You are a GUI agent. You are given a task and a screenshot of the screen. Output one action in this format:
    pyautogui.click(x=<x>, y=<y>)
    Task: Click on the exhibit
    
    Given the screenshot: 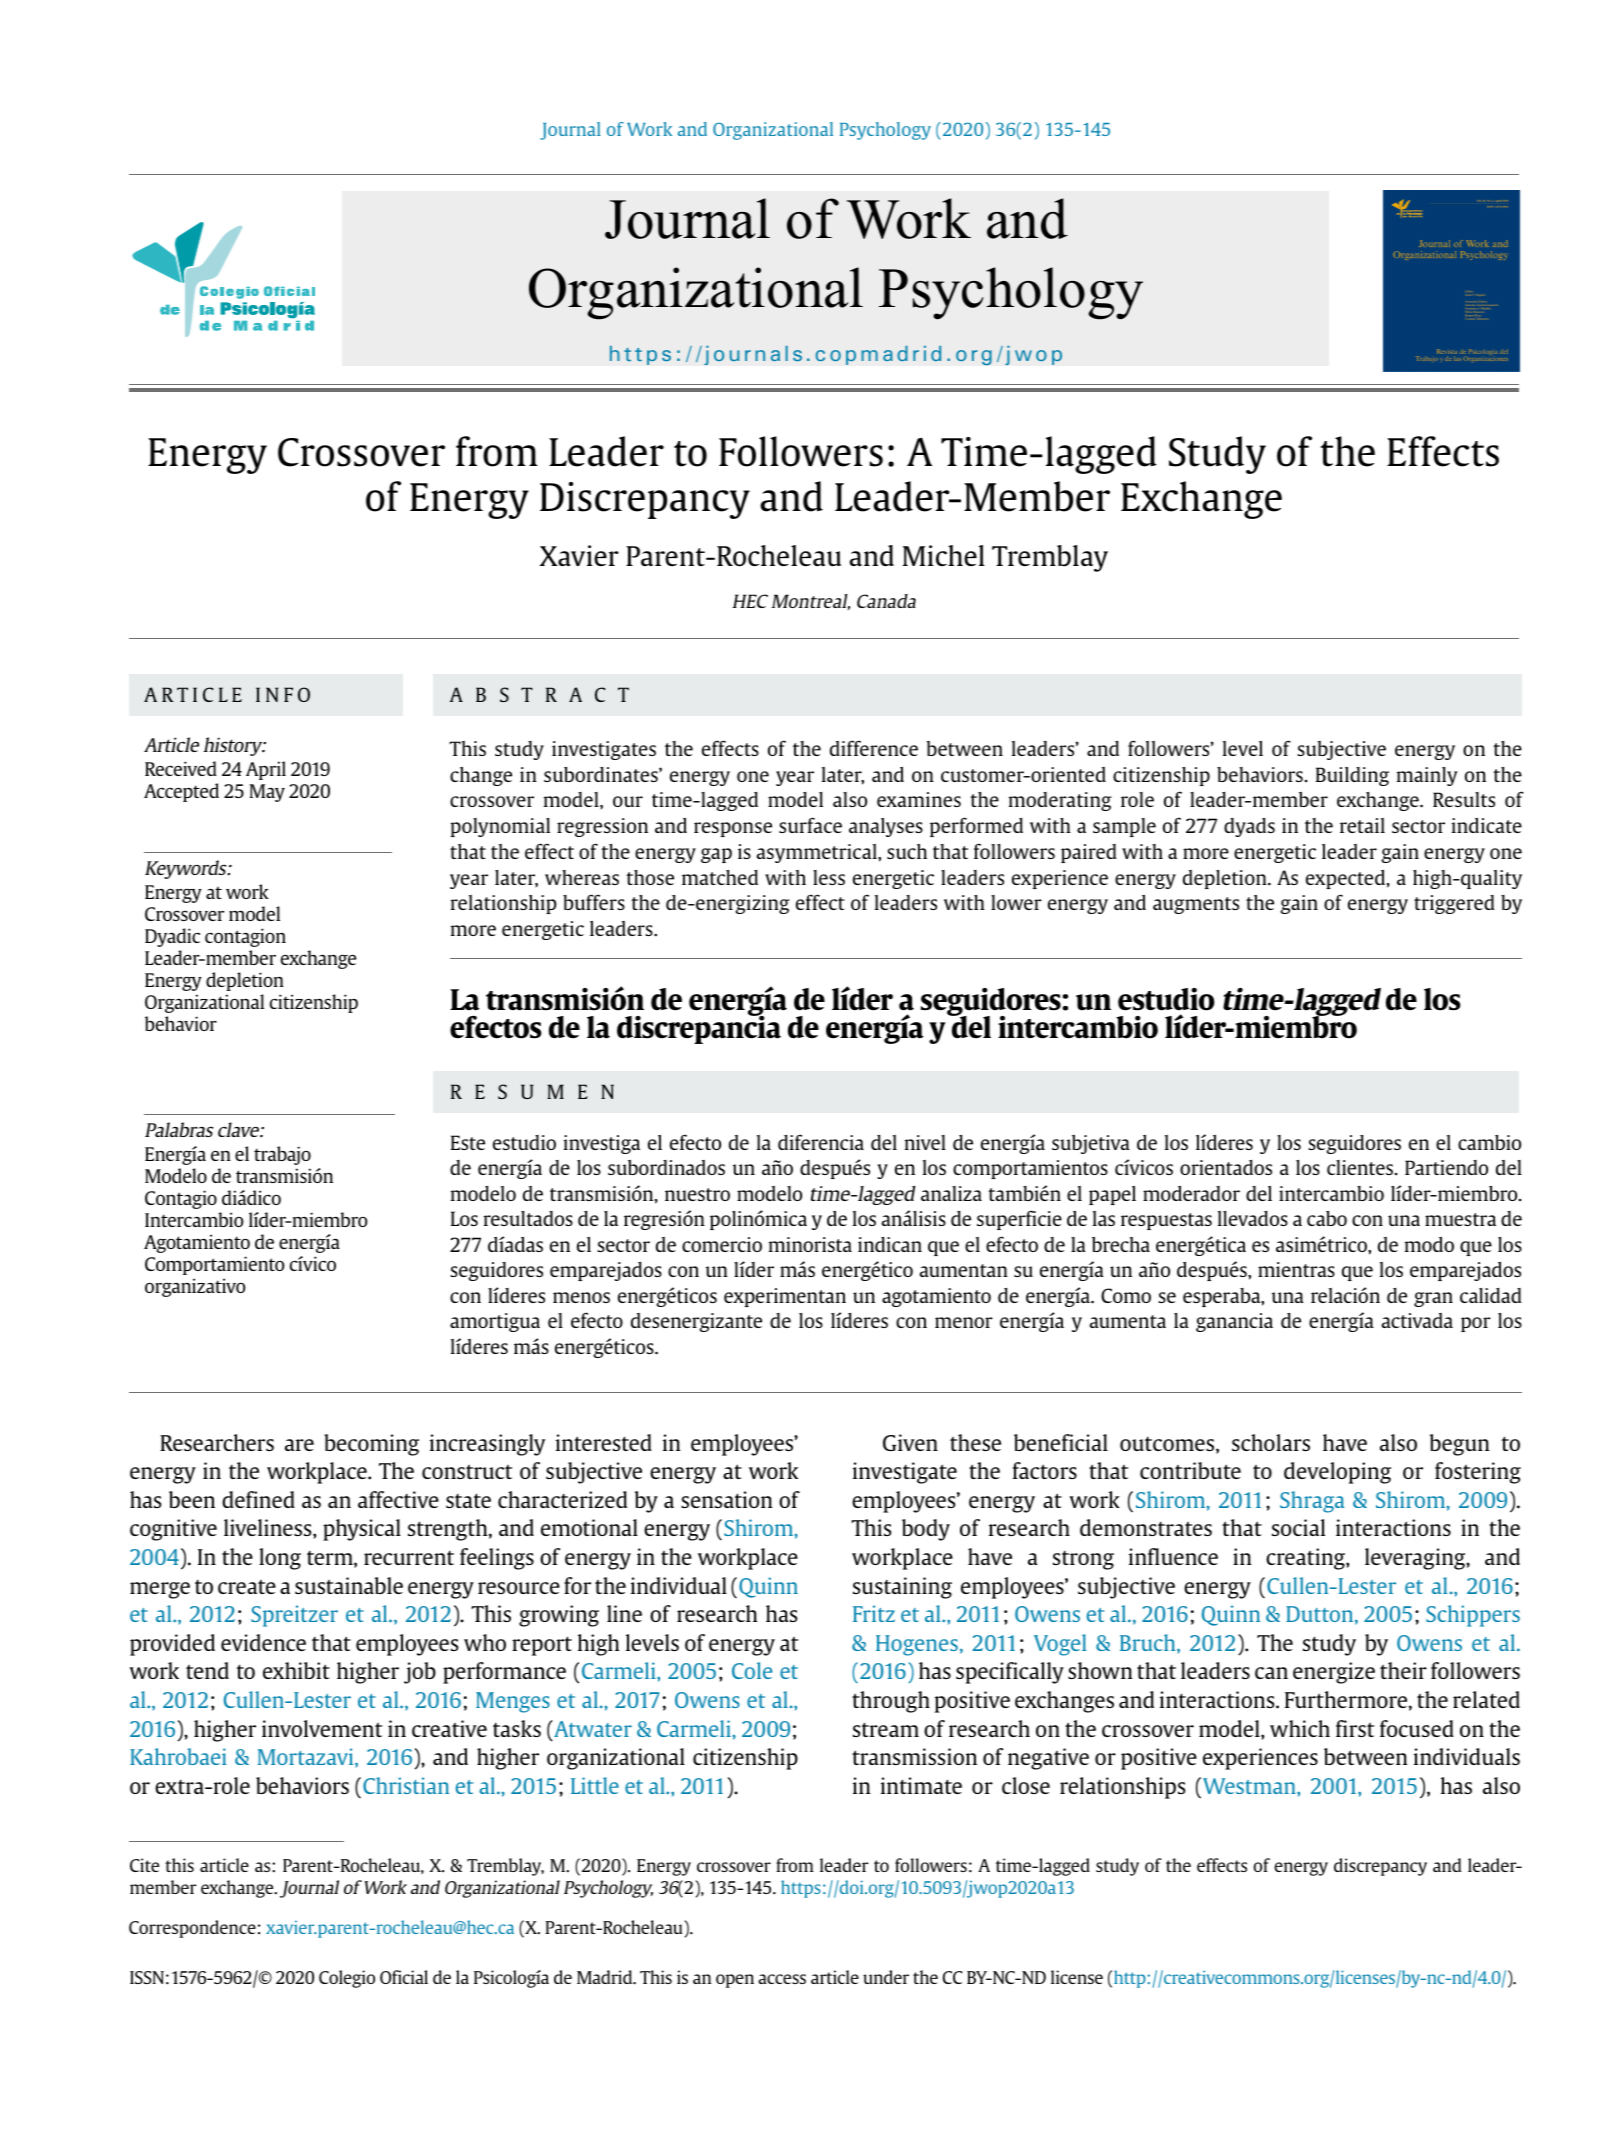 What is the action you would take?
    pyautogui.click(x=296, y=1670)
